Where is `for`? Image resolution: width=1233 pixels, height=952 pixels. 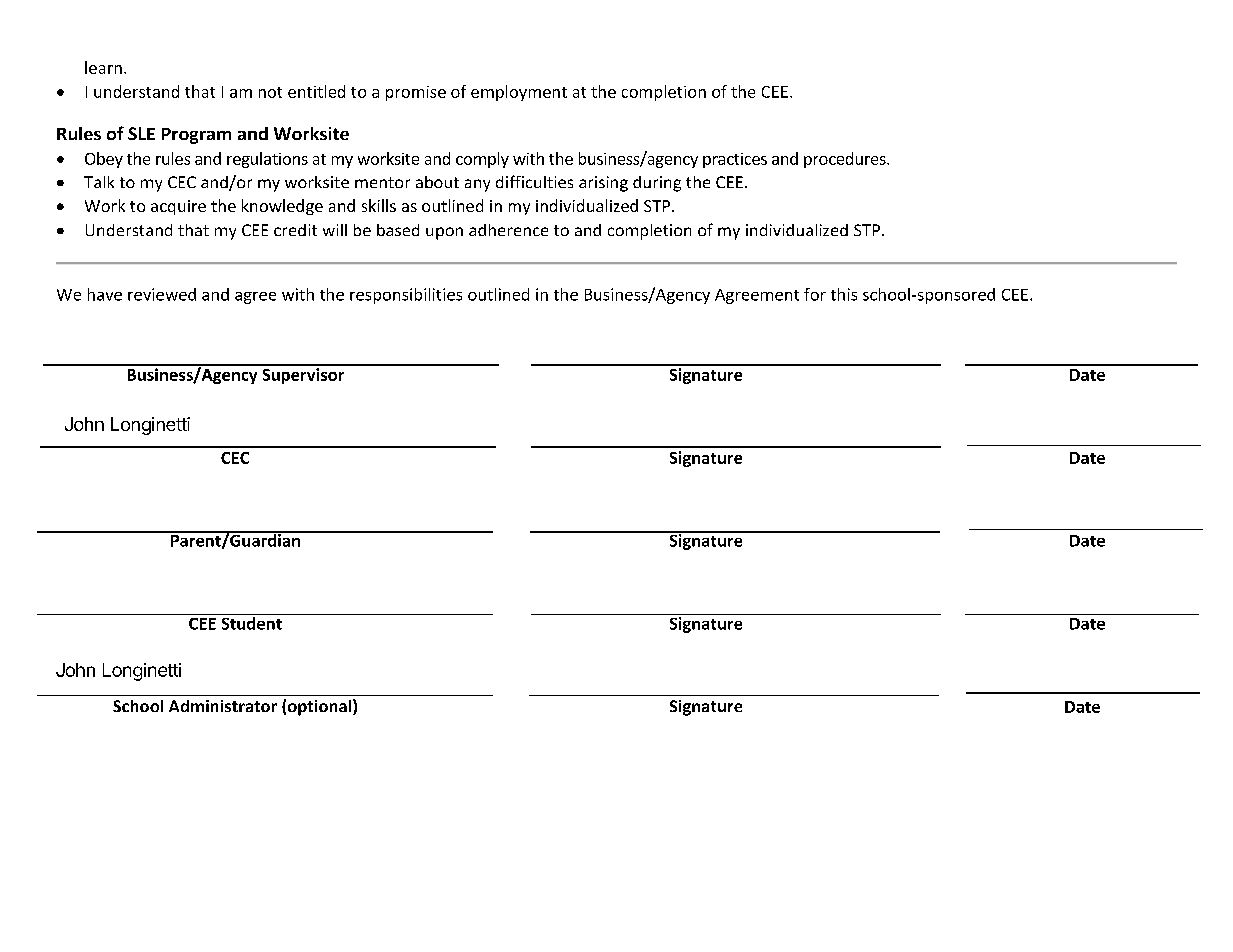 for is located at coordinates (815, 294).
